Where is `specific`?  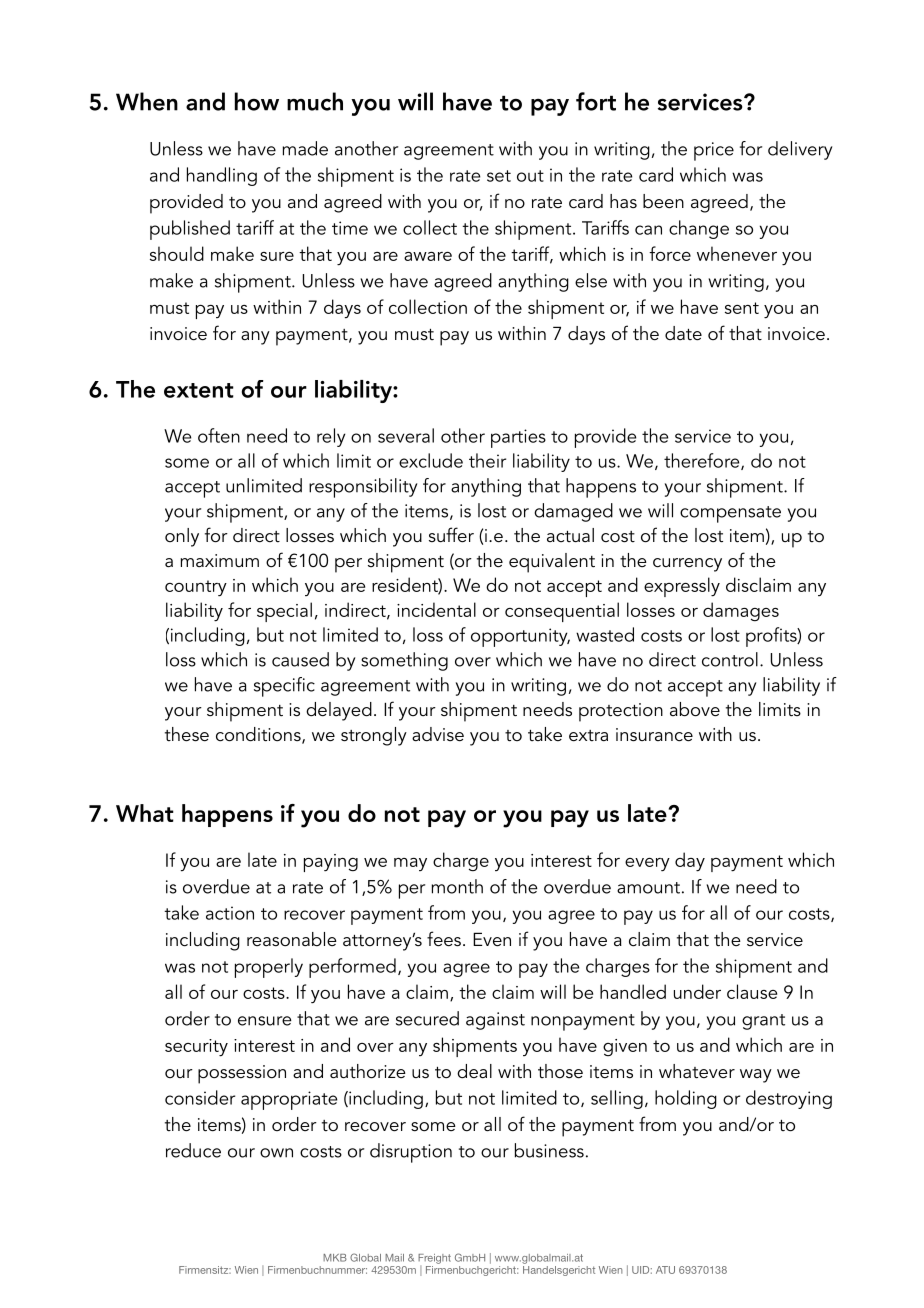
specific is located at coordinates (284, 687).
